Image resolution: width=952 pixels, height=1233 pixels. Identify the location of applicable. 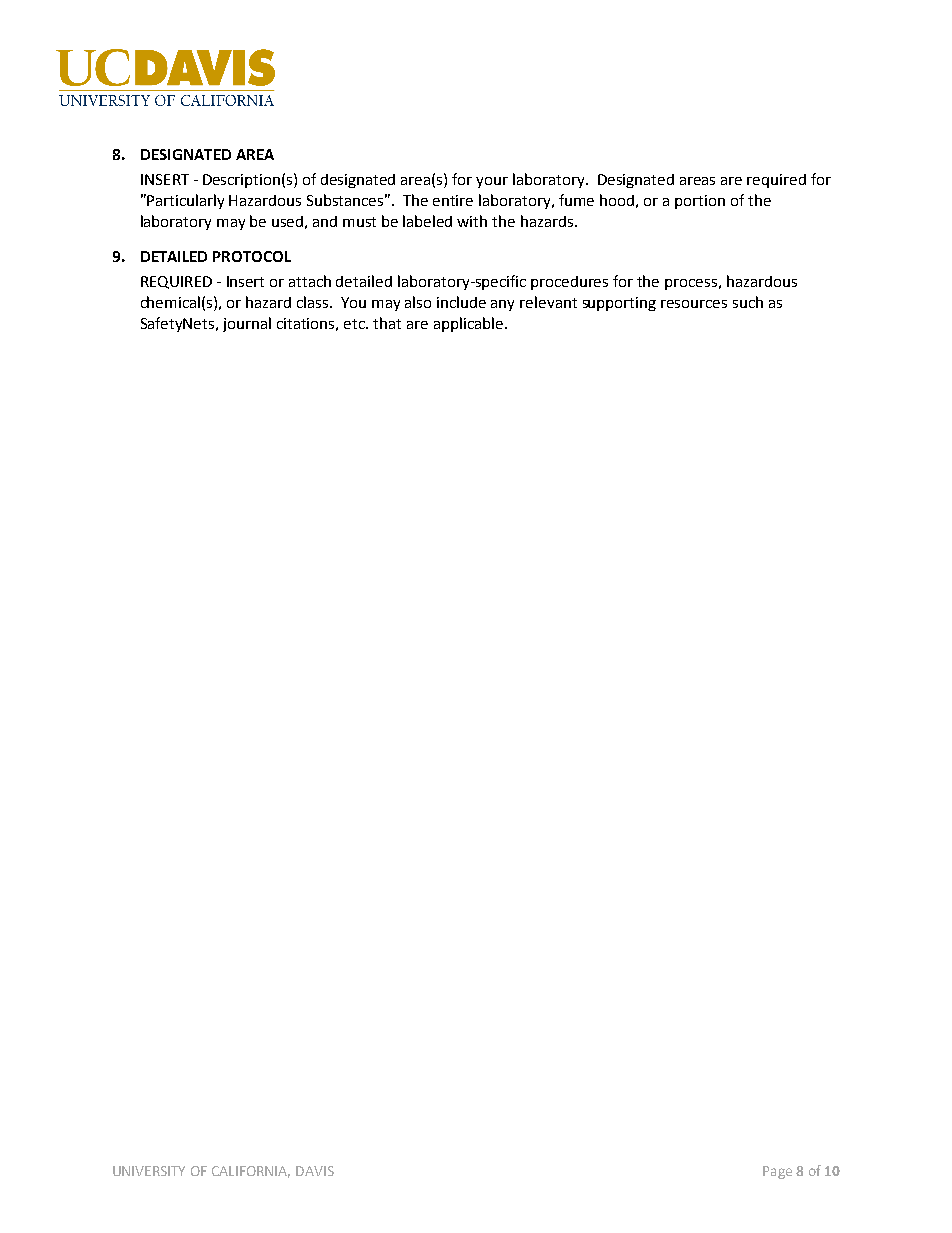
(468, 324).
